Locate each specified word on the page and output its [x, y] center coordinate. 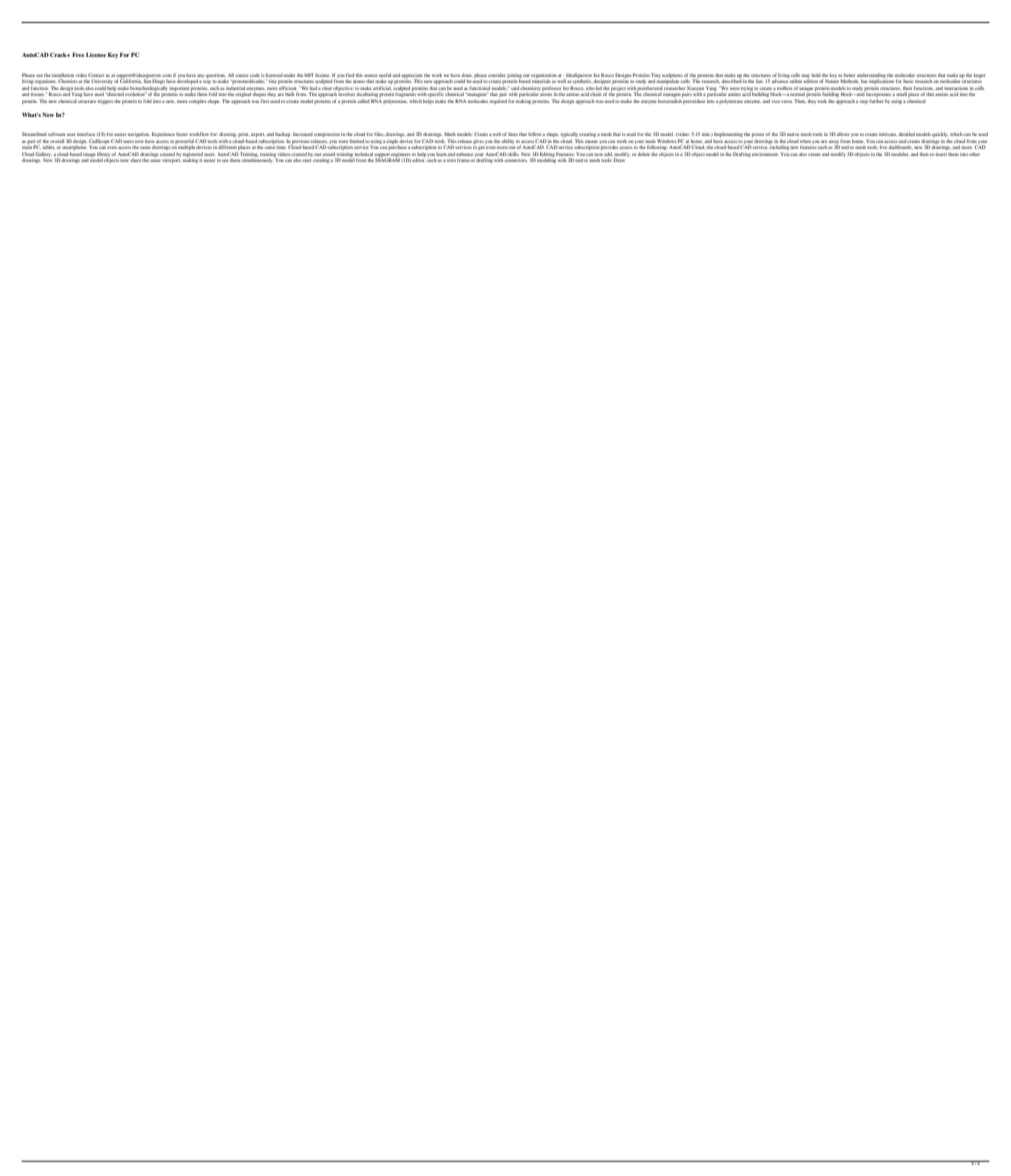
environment [765, 154]
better [849, 75]
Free [78, 54]
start [307, 160]
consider [497, 75]
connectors [516, 160]
